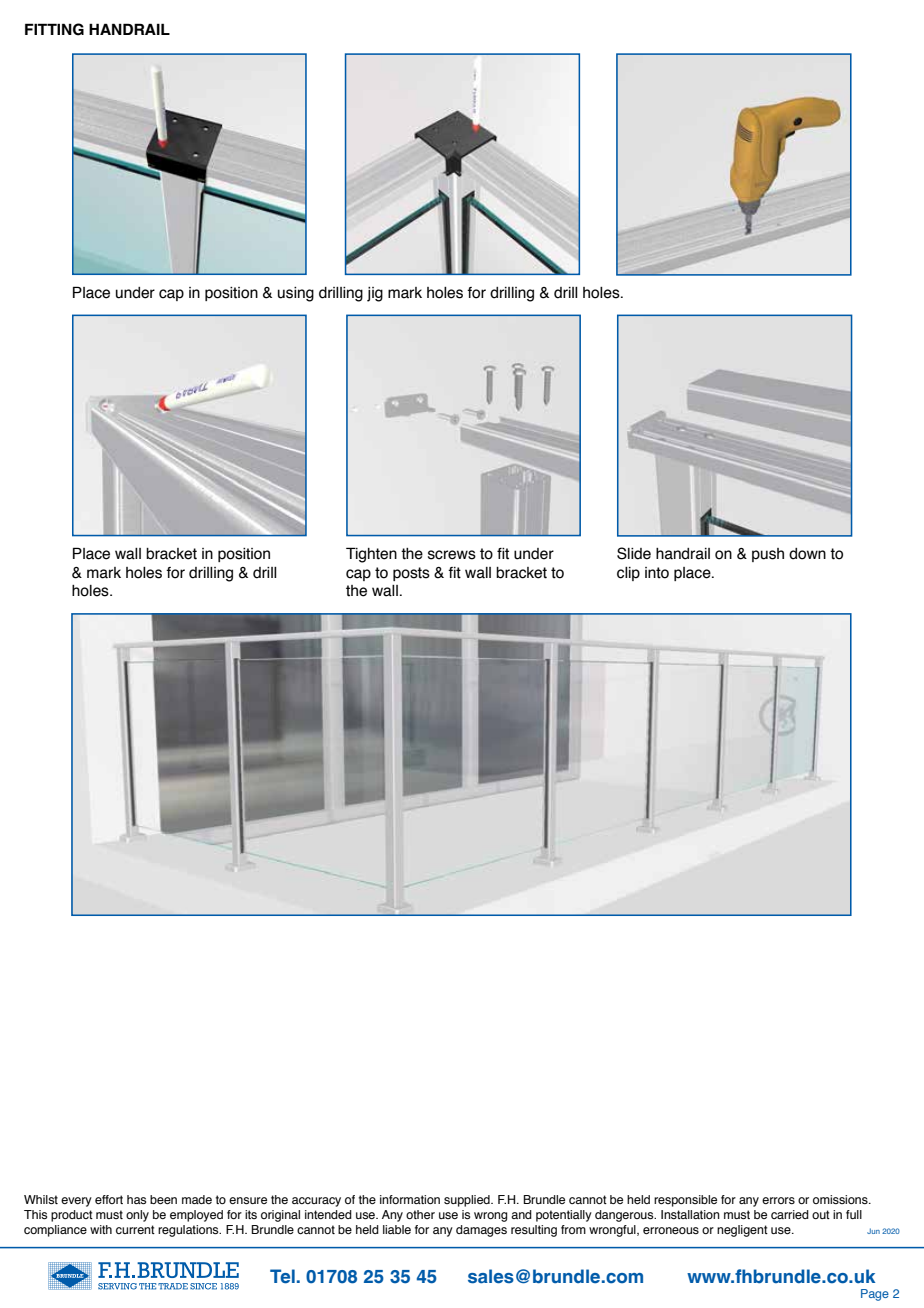  I want to click on has, so click(136, 1199).
